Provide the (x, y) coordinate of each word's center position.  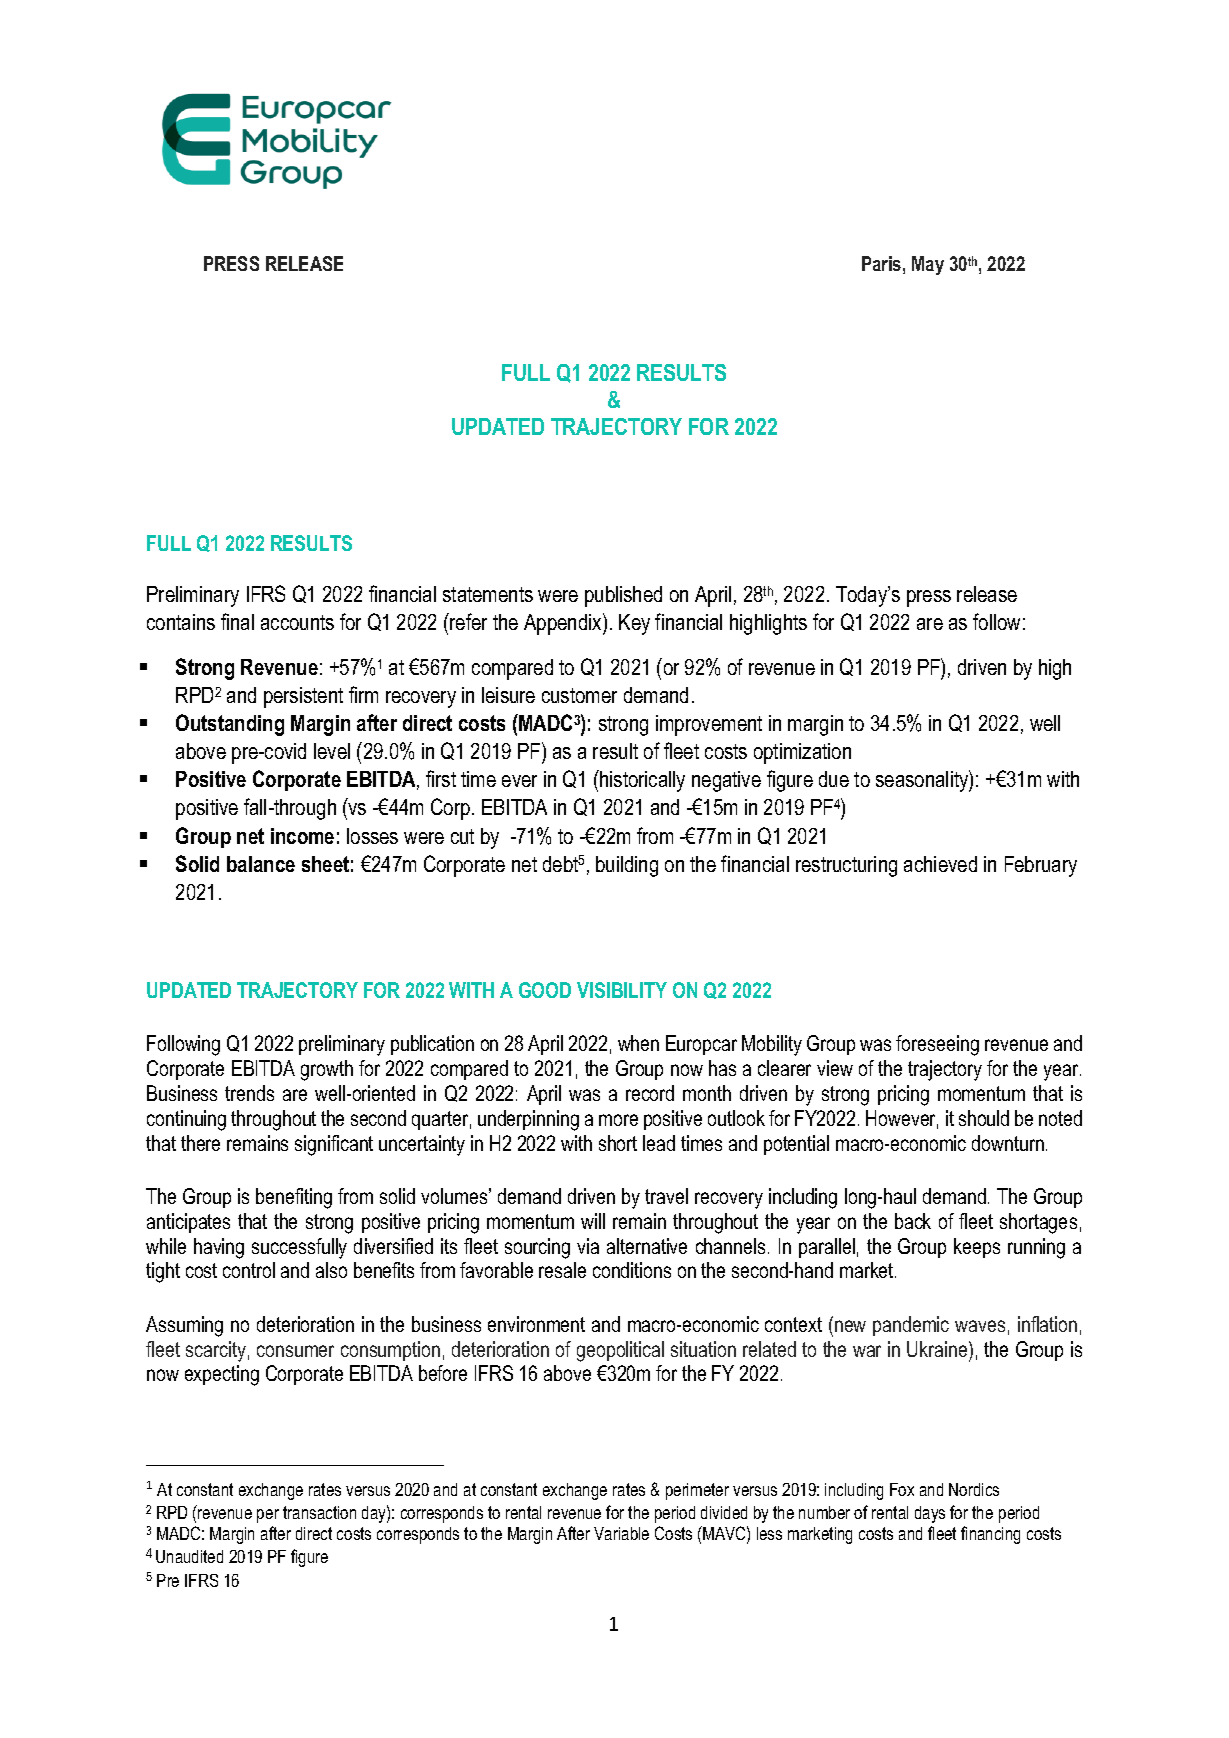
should (984, 1118)
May (928, 265)
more (618, 1120)
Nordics (974, 1489)
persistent (303, 697)
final (237, 621)
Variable (621, 1533)
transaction (319, 1512)
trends (249, 1093)
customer (579, 695)
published (623, 596)
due (834, 779)
